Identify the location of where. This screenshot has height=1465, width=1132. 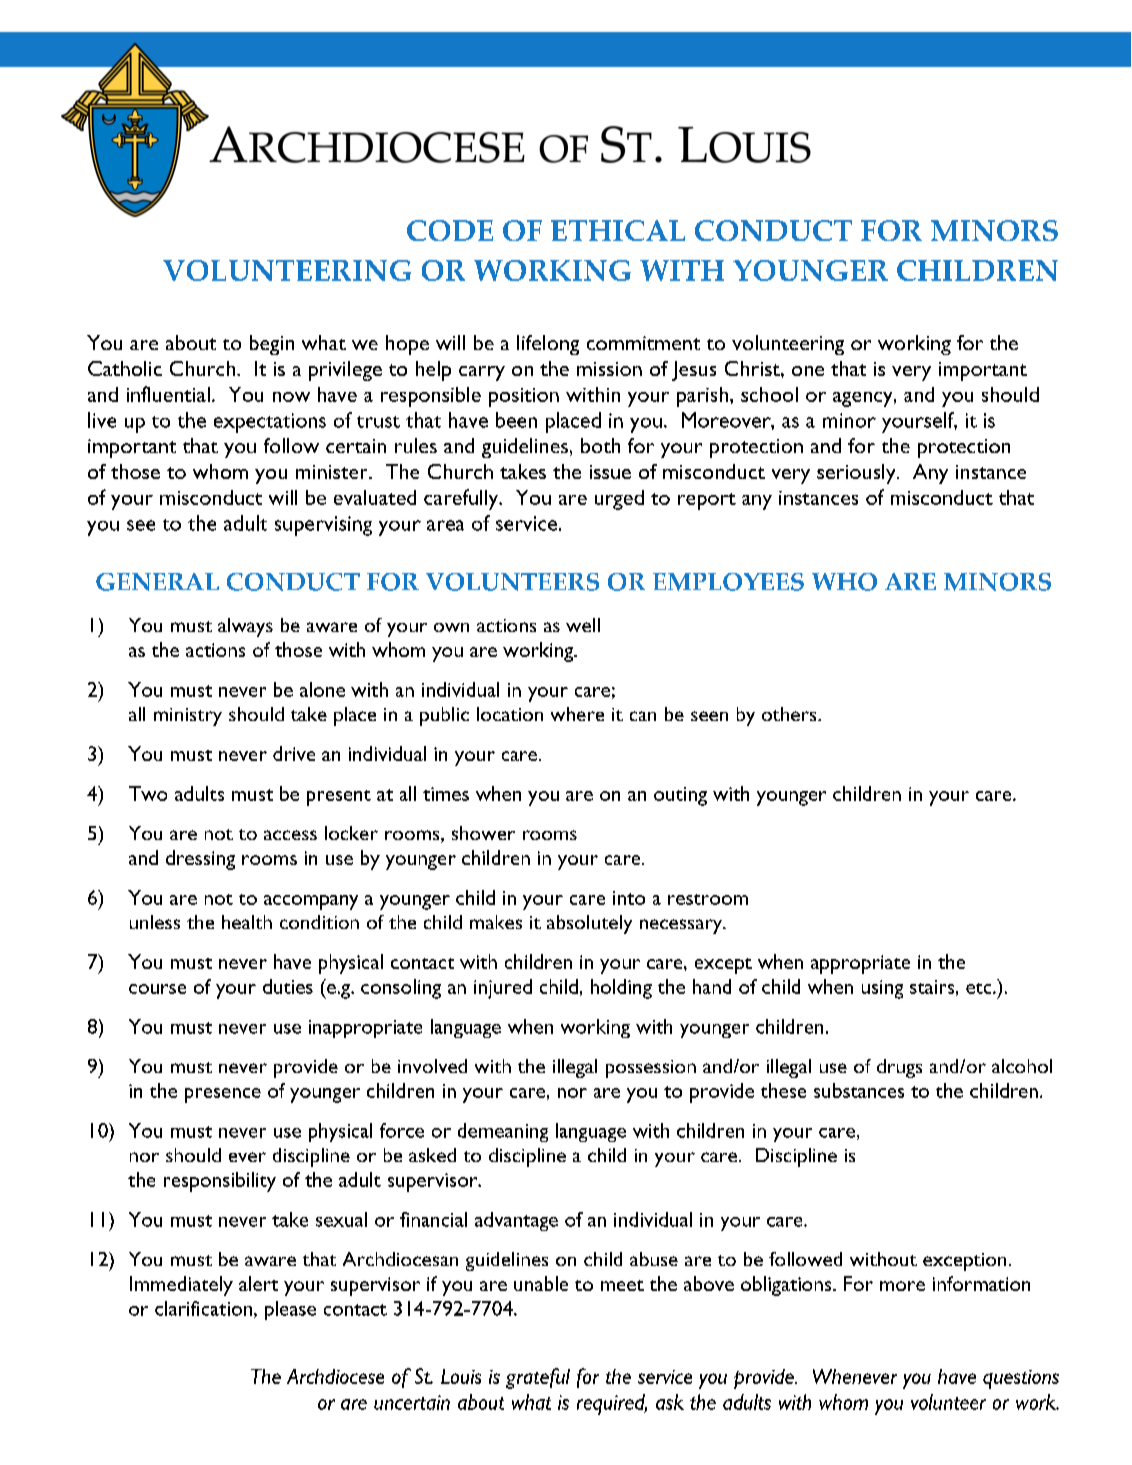
(577, 714).
